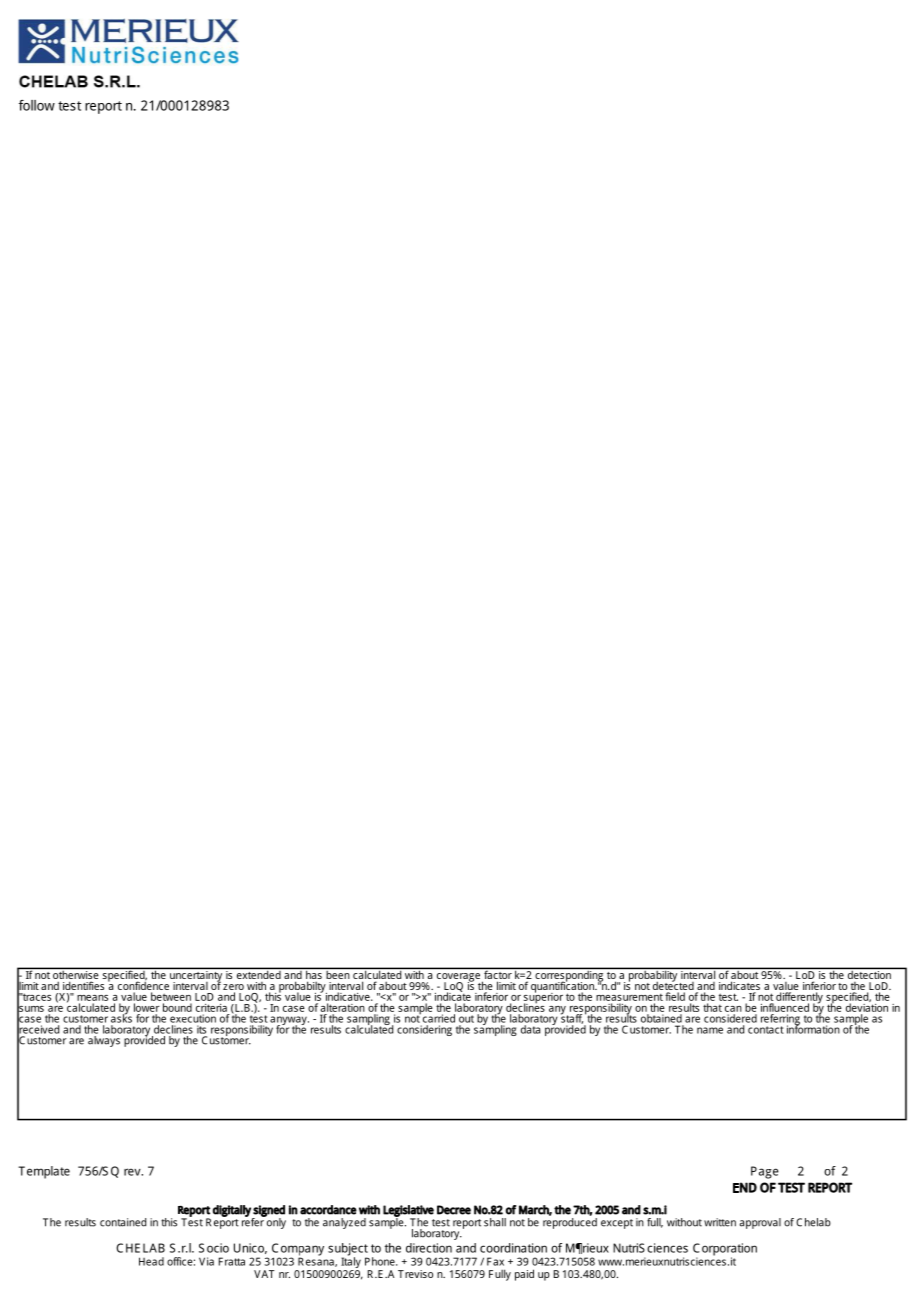  What do you see at coordinates (37, 105) in the page?
I see `follow` at bounding box center [37, 105].
